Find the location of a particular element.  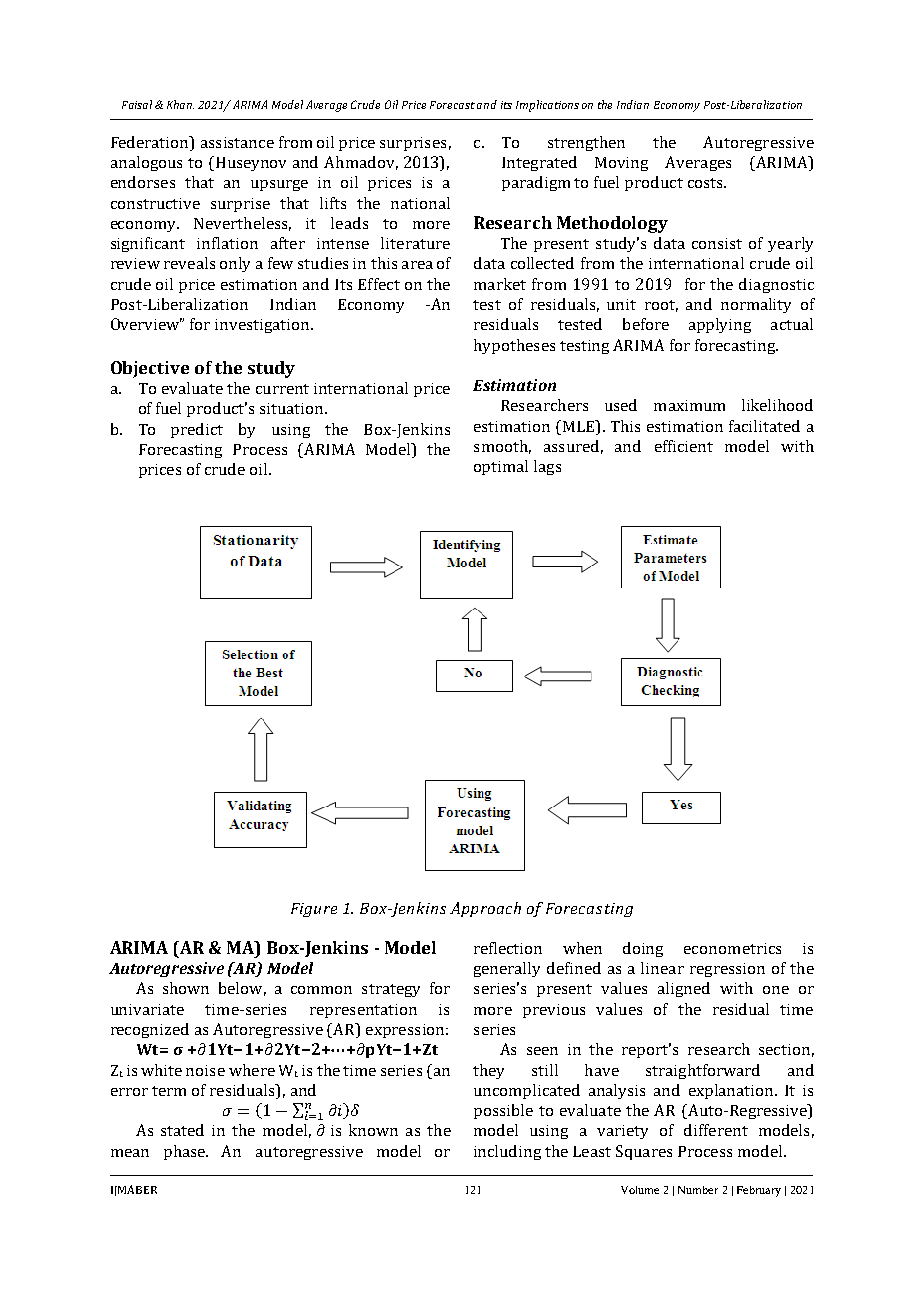

phase is located at coordinates (186, 1152).
